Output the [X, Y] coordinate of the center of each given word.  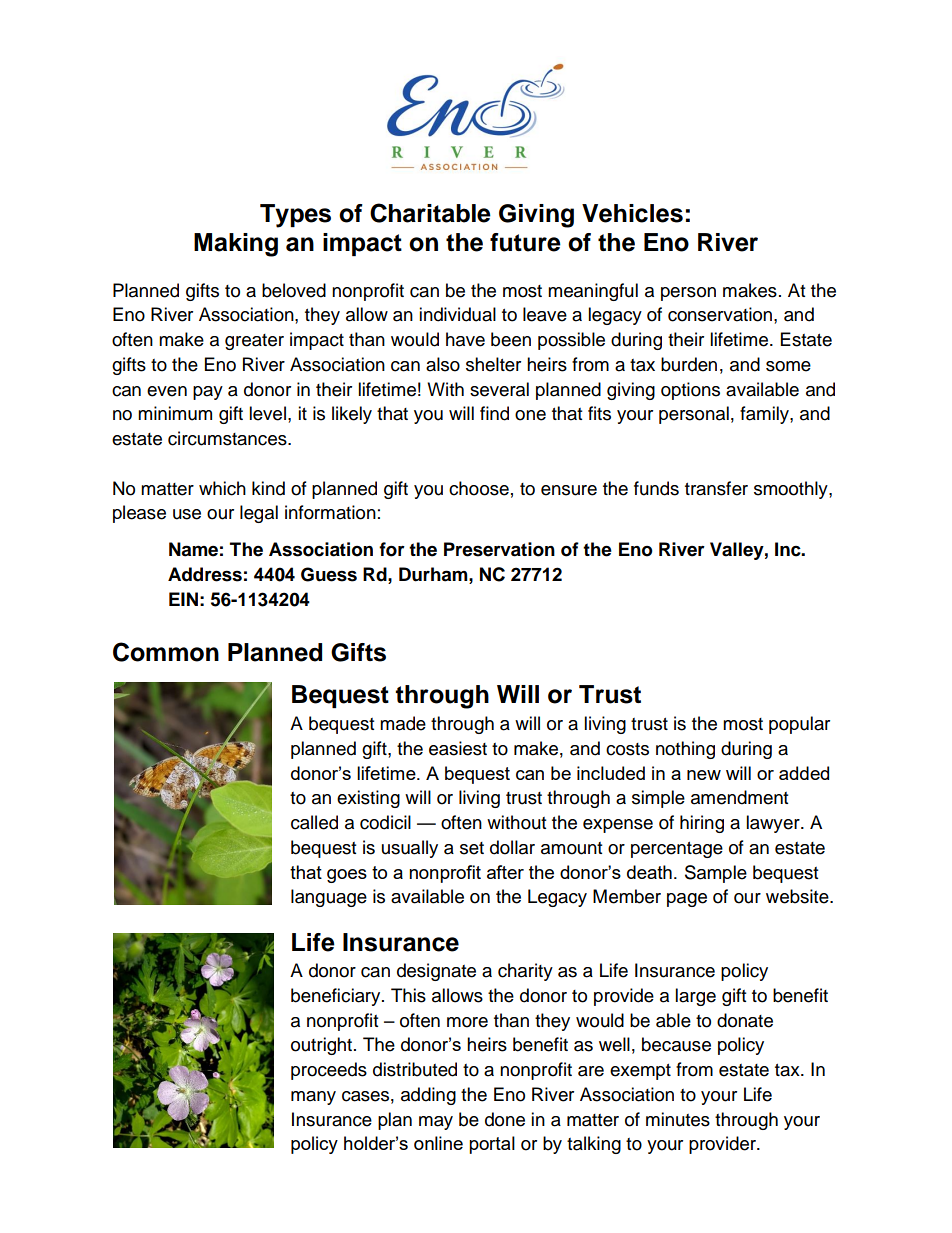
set [472, 848]
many [313, 1098]
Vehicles [632, 213]
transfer [716, 488]
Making [236, 245]
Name [193, 549]
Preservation [499, 549]
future [525, 242]
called [314, 822]
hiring [702, 824]
